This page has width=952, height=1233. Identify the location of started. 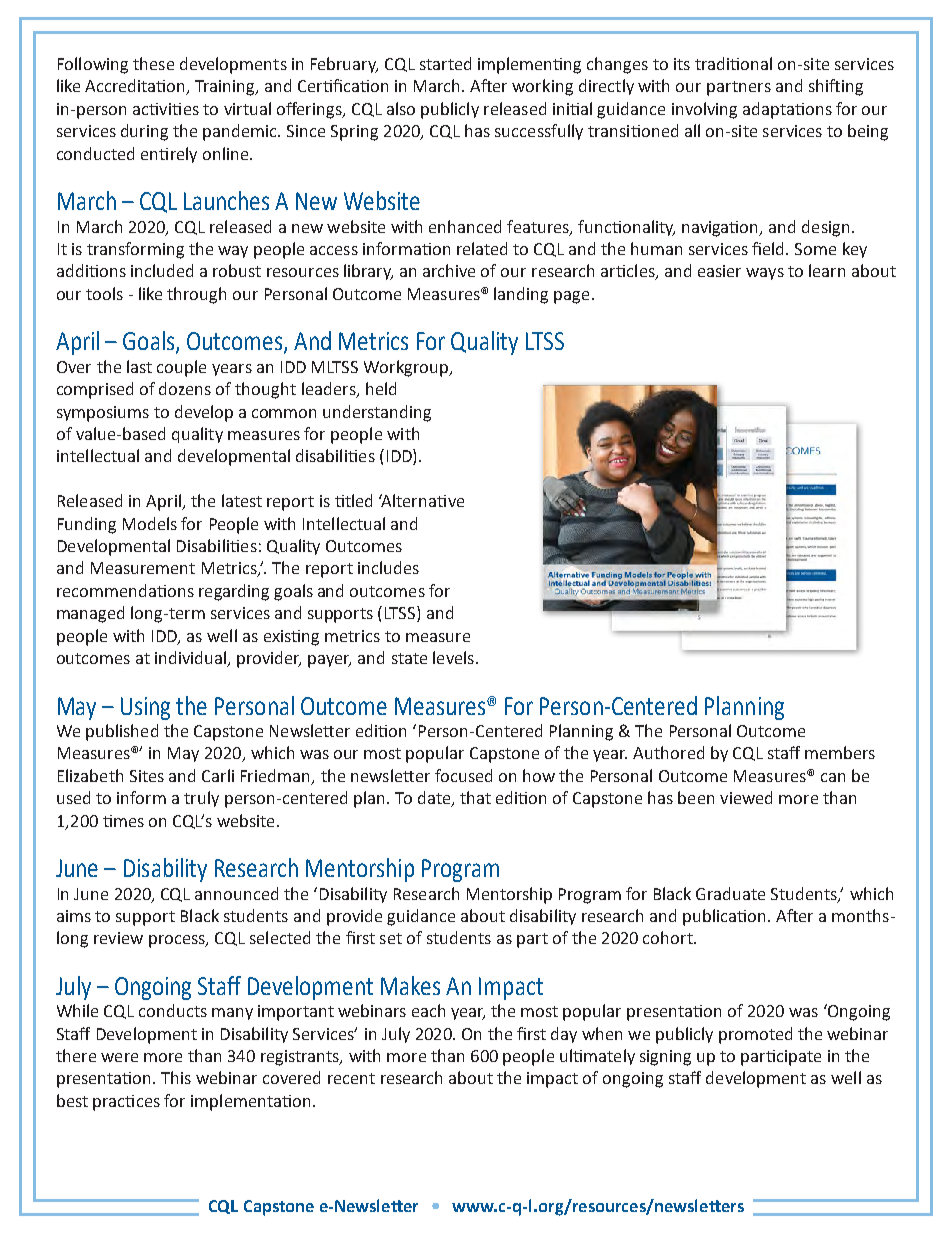
(445, 63).
